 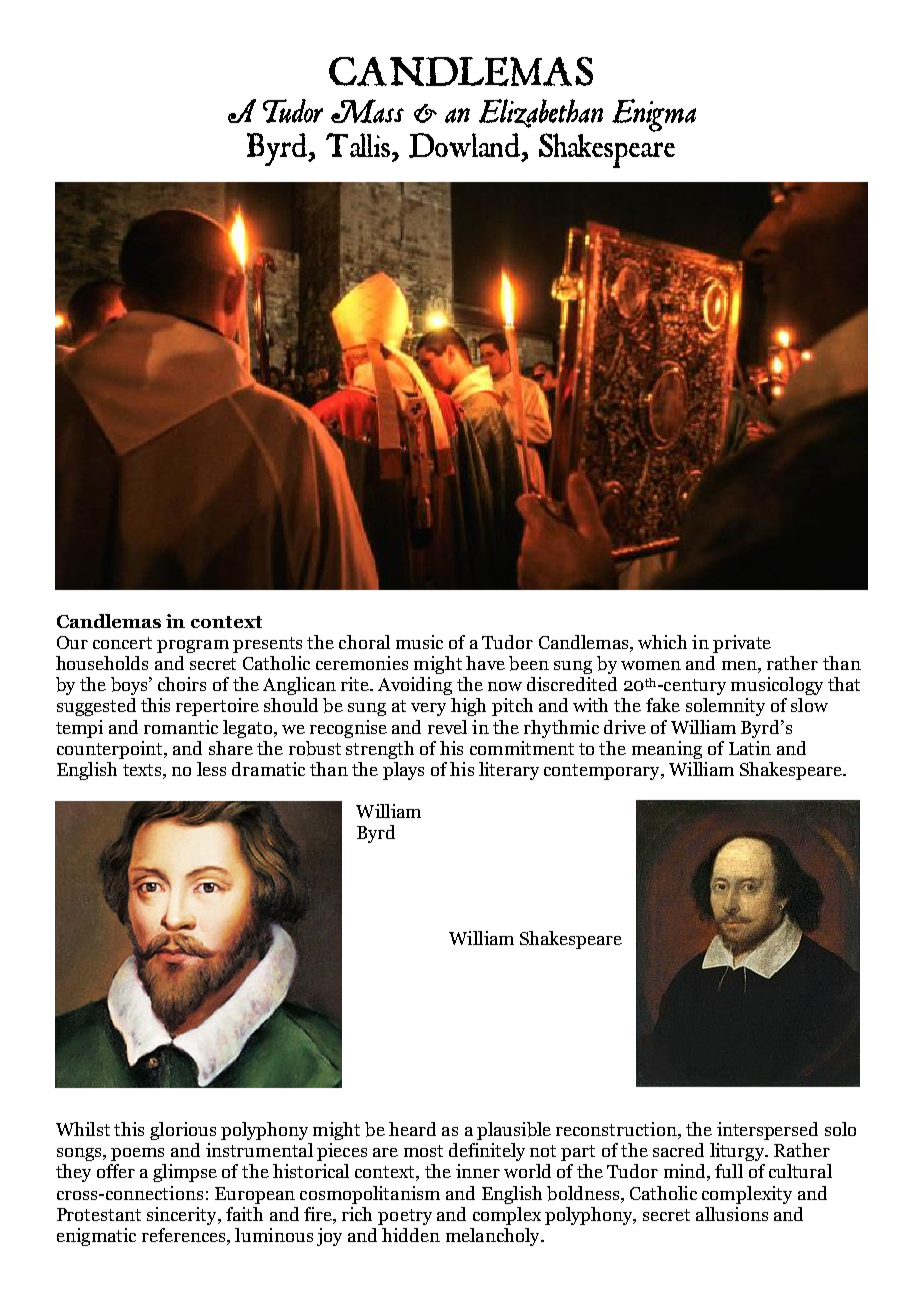 I want to click on have, so click(x=485, y=663).
